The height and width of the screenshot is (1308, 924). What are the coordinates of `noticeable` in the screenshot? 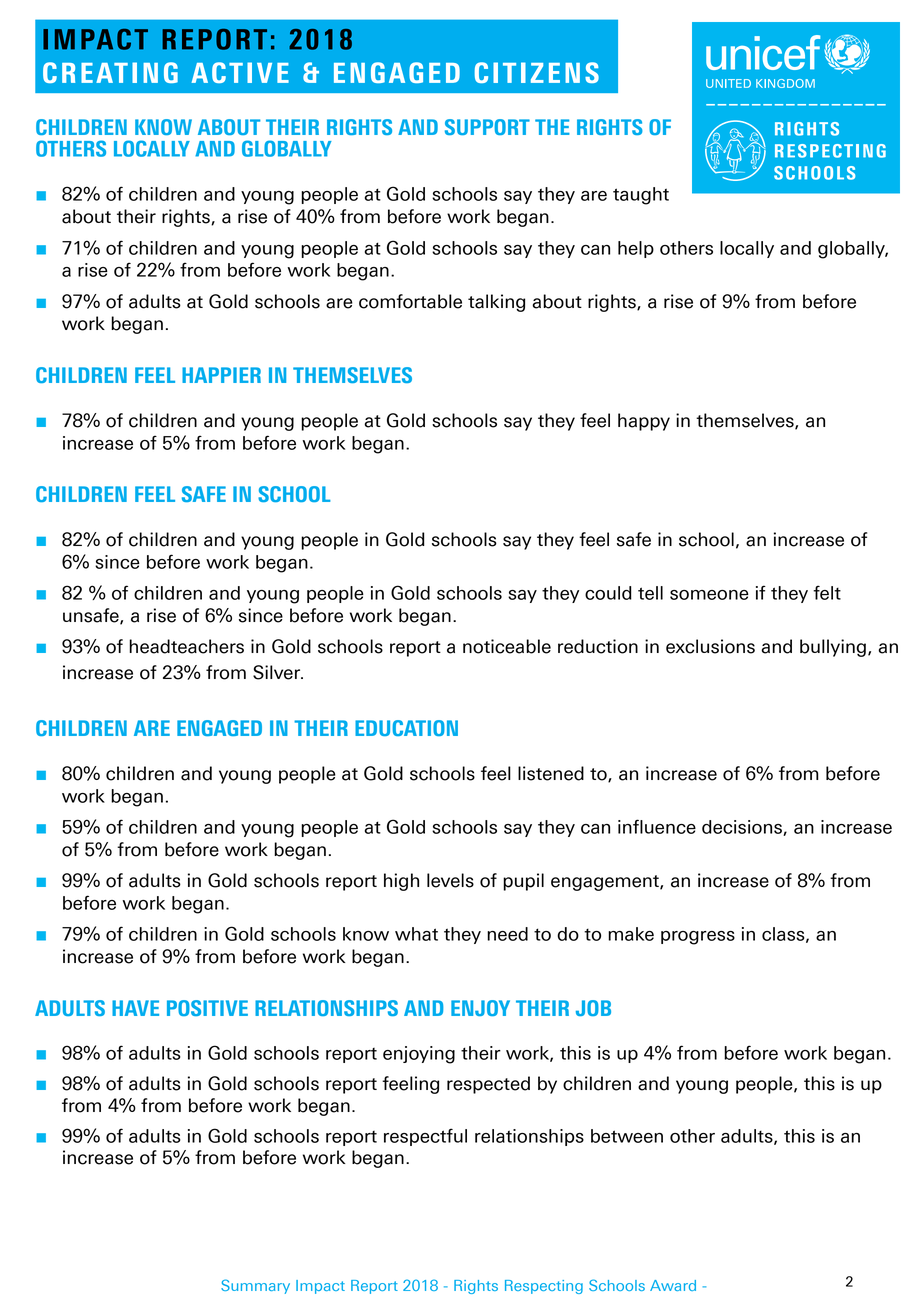 It's located at (507, 646).
